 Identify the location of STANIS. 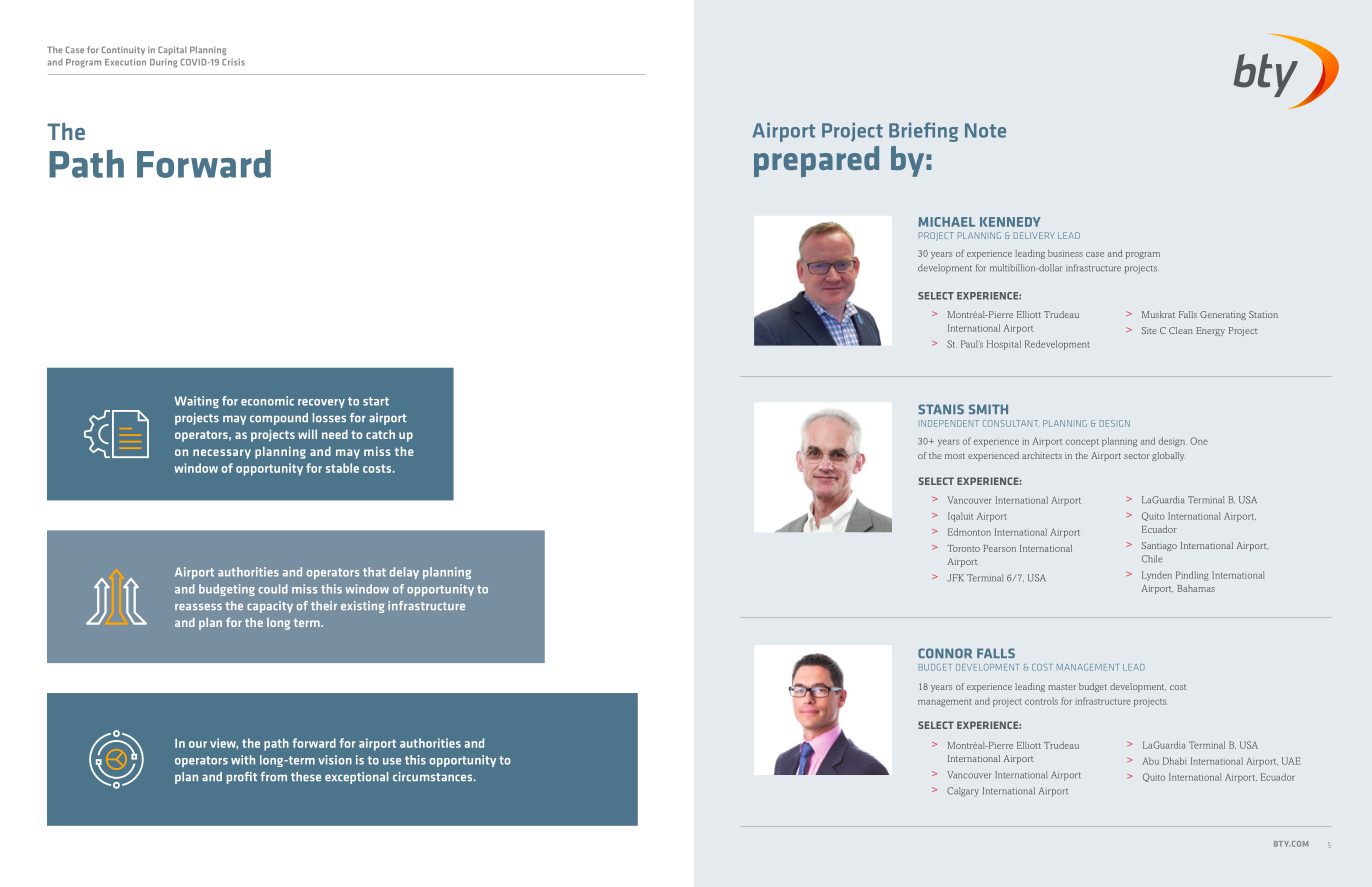
(941, 409).
